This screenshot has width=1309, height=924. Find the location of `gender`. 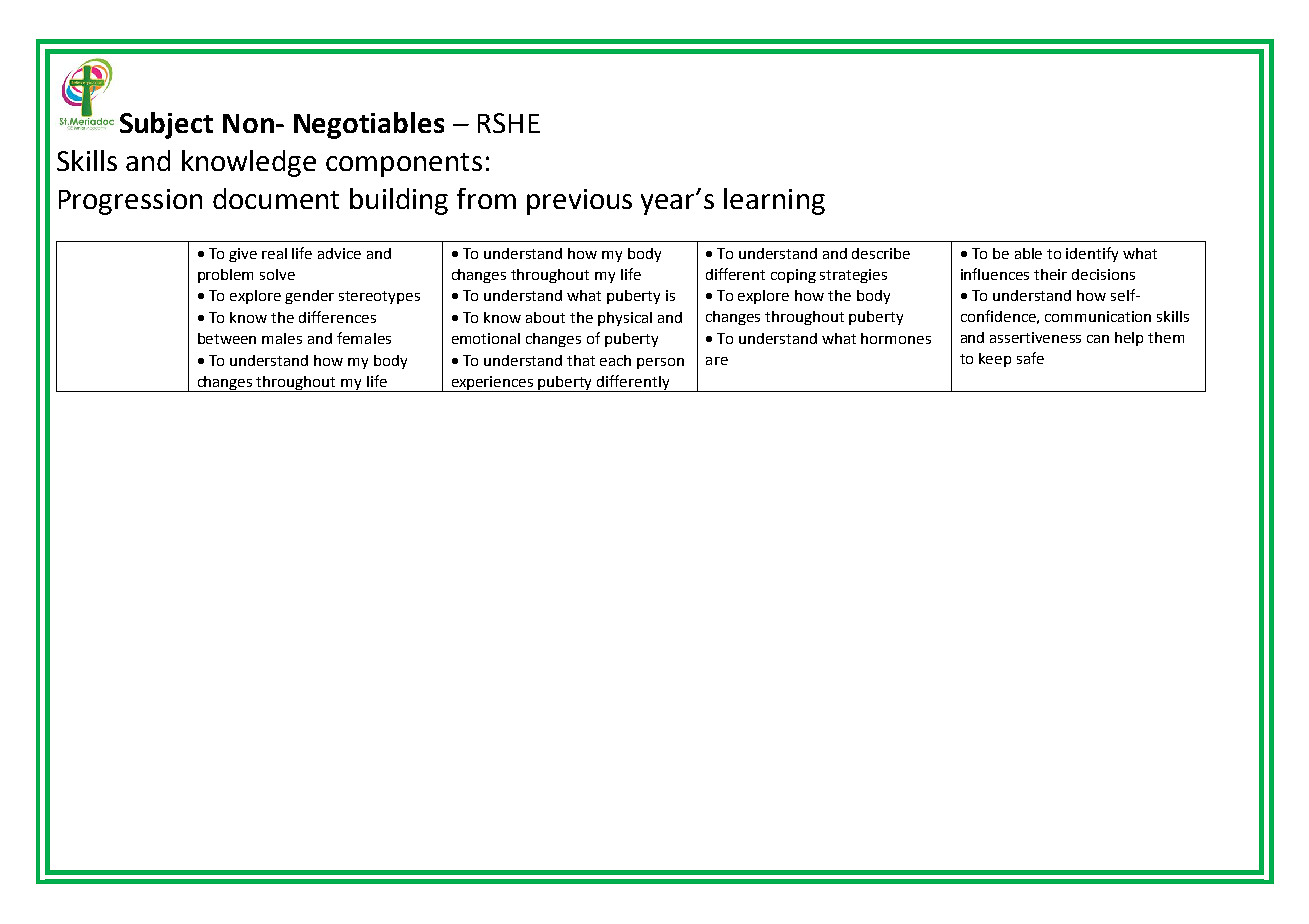

gender is located at coordinates (309, 297).
